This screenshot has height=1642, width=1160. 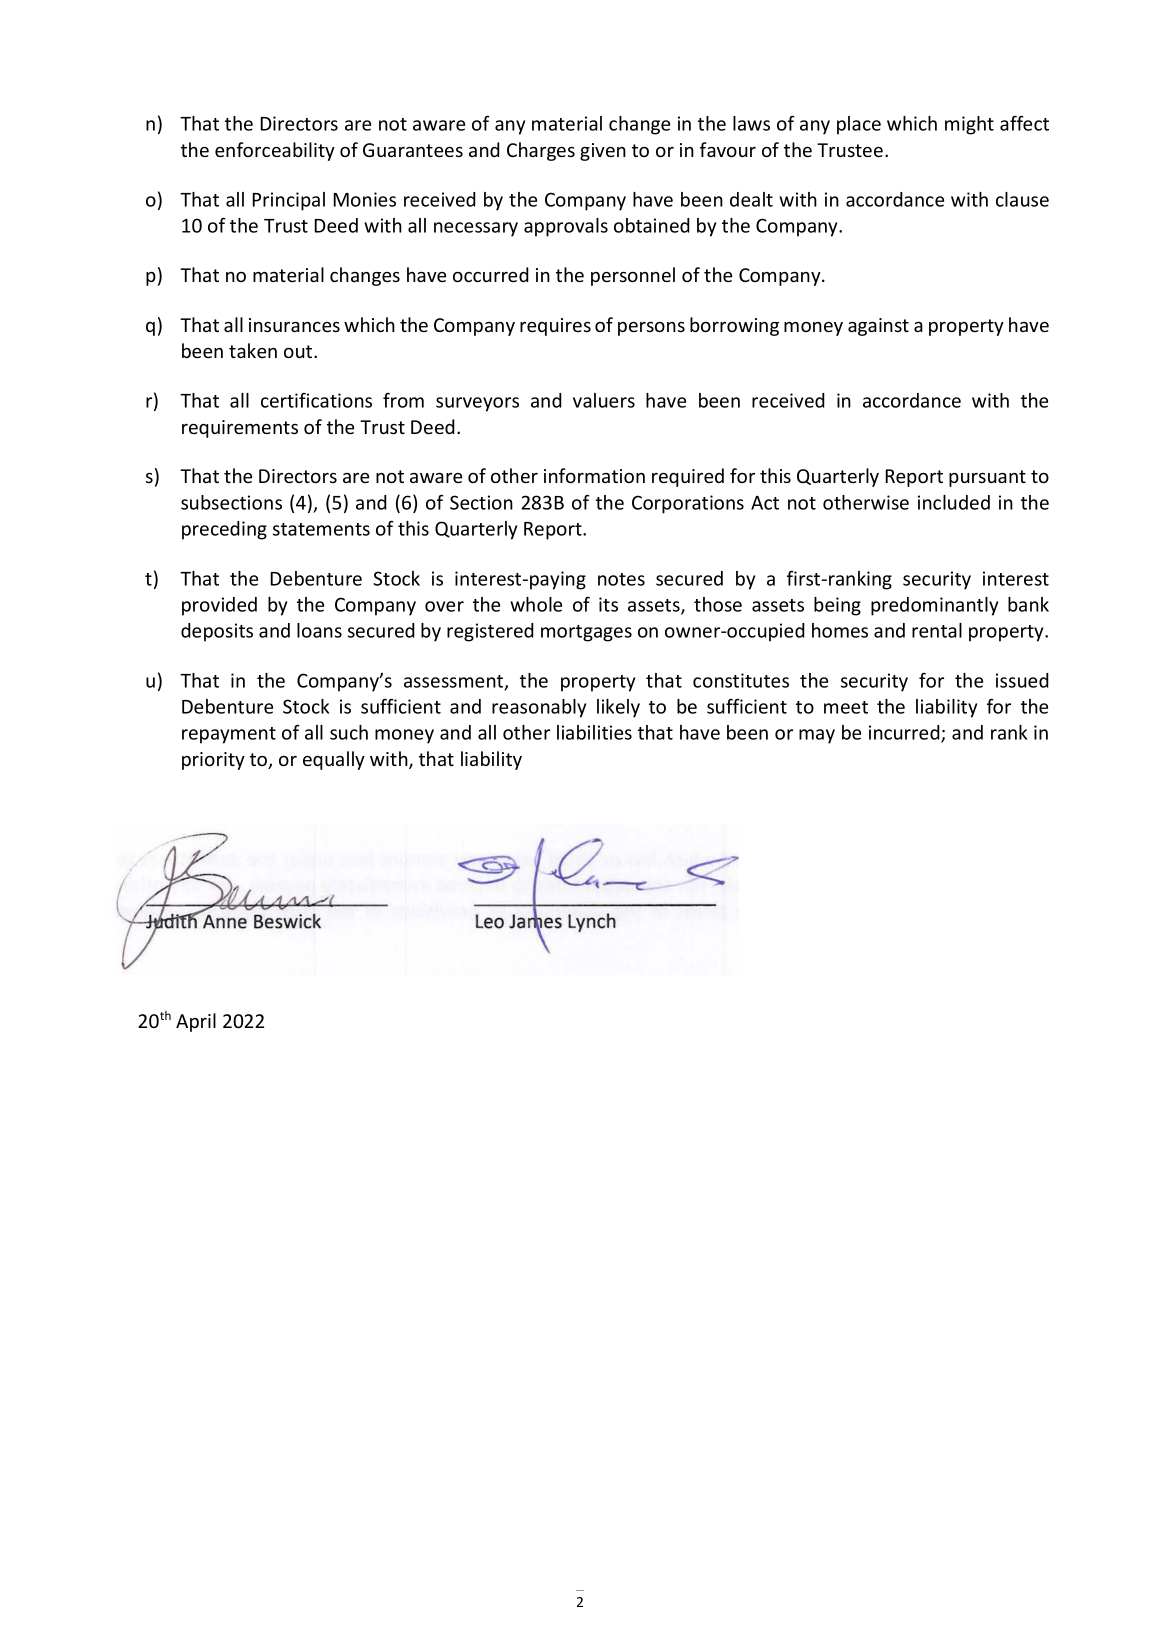 What do you see at coordinates (934, 606) in the screenshot?
I see `predominantly` at bounding box center [934, 606].
